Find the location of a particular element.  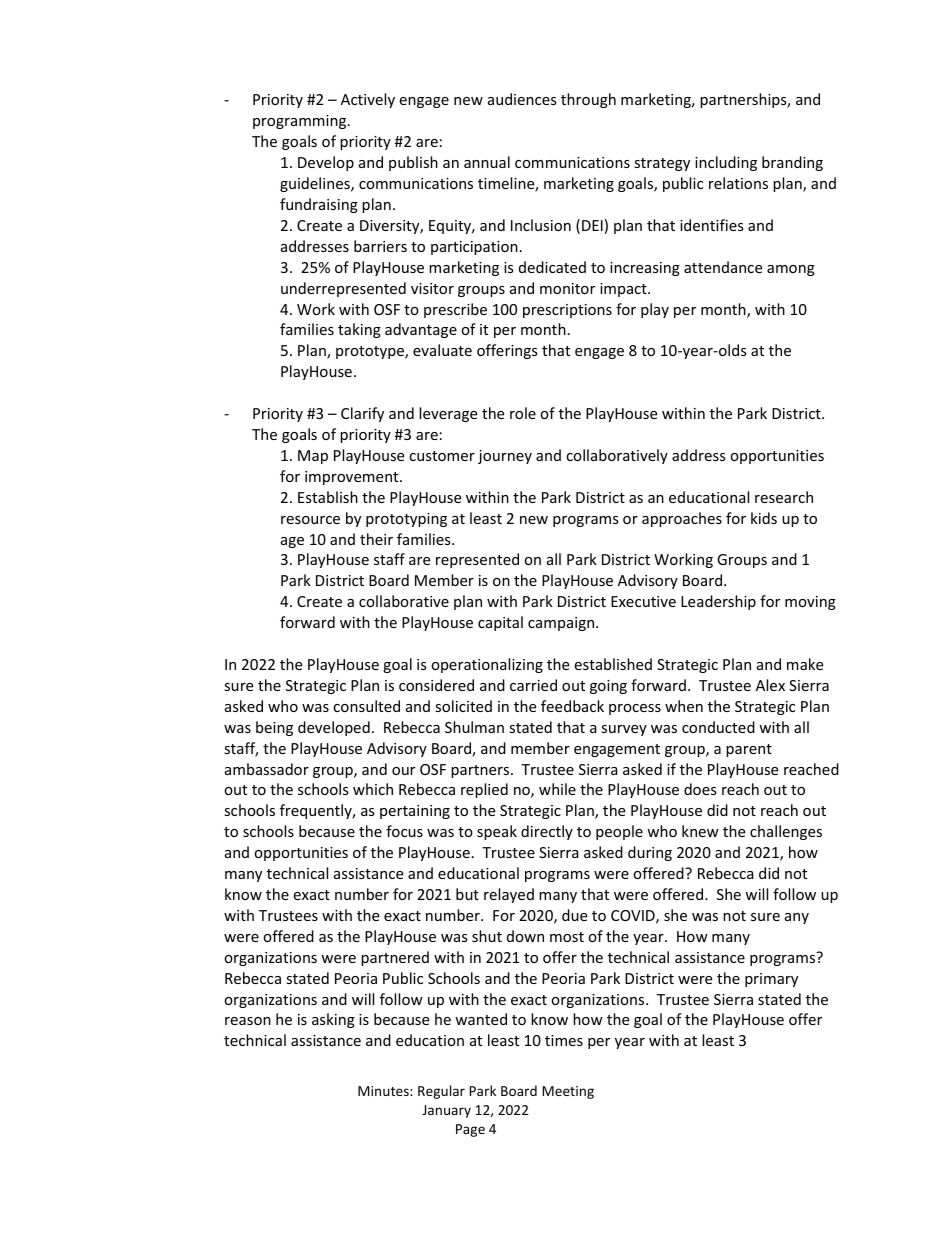

including is located at coordinates (726, 163).
